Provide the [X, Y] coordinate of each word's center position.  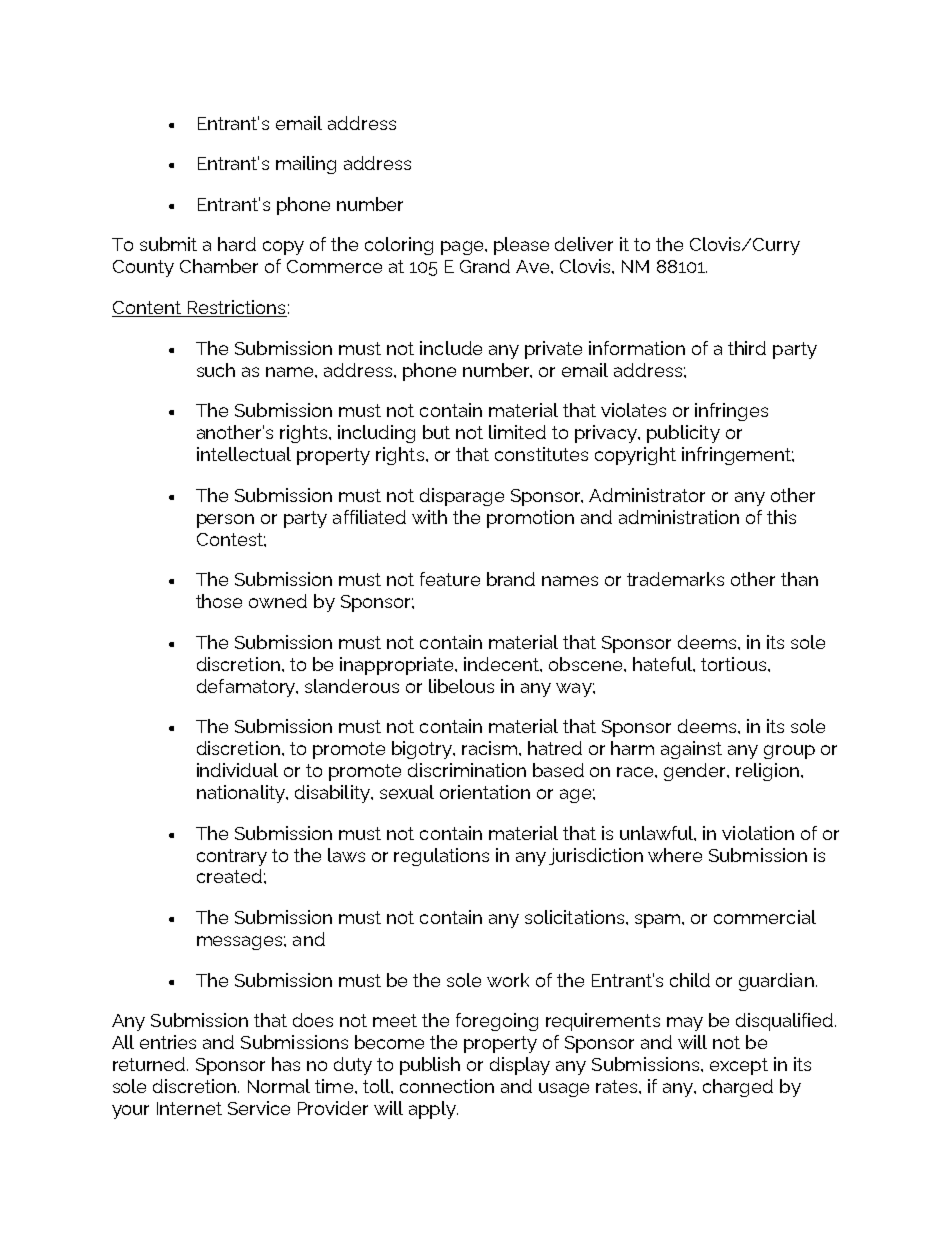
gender [696, 772]
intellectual [244, 454]
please [521, 246]
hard [237, 244]
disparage [462, 497]
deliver [584, 244]
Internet [189, 1108]
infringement [738, 456]
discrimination [467, 770]
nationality [242, 794]
